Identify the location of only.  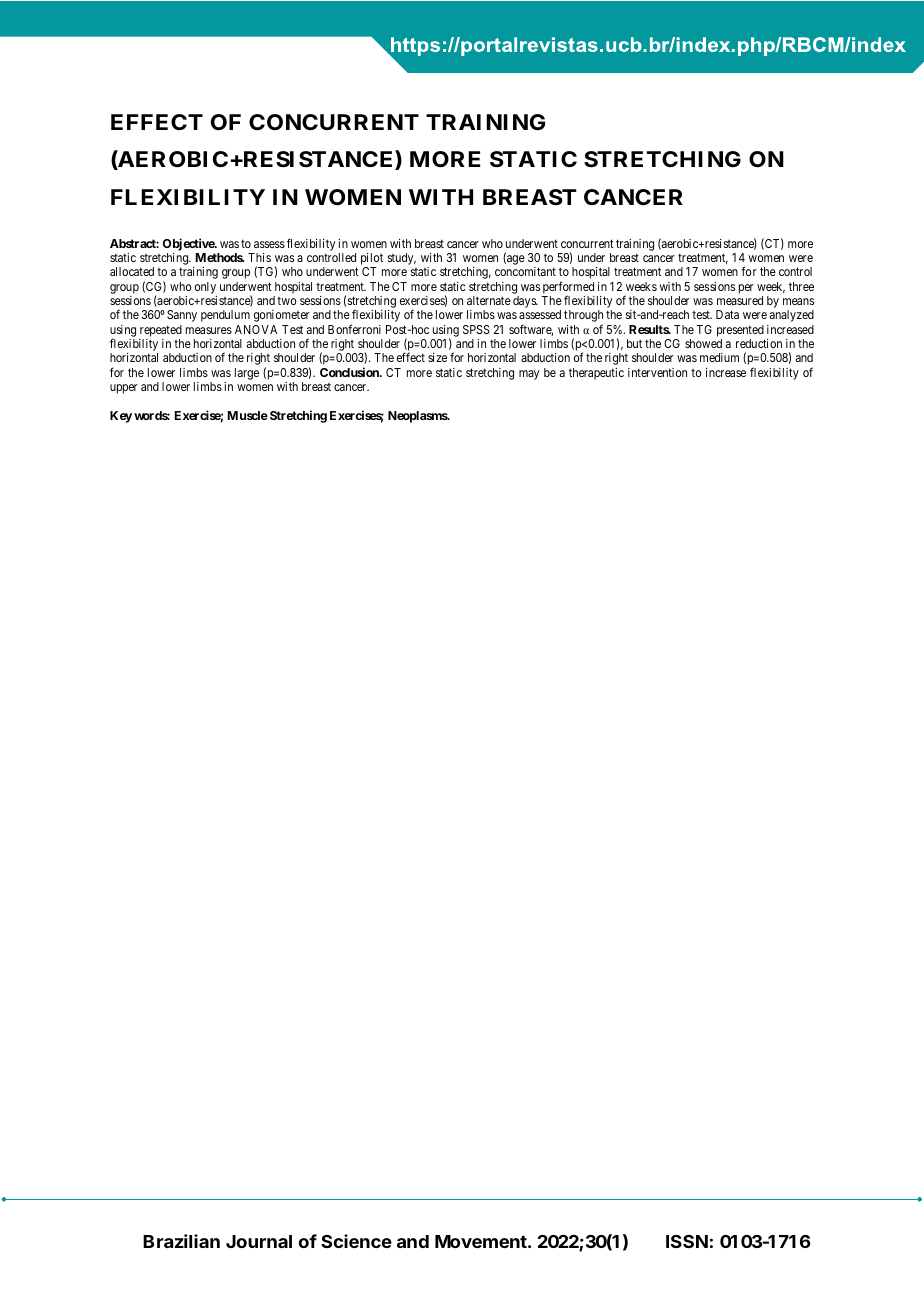
(205, 288).
